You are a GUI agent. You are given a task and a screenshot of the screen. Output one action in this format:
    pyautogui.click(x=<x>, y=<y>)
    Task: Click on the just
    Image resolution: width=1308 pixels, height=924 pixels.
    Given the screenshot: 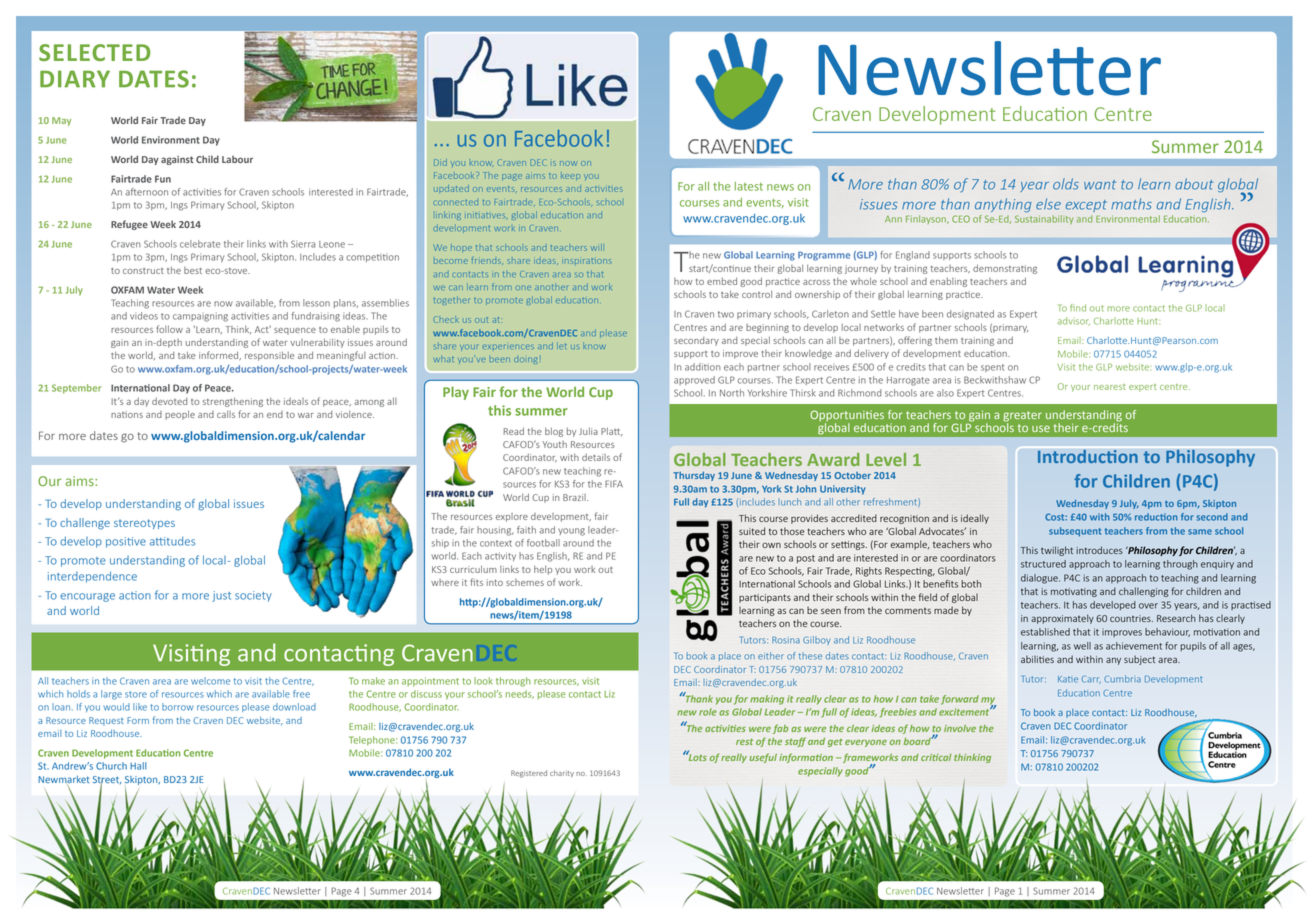 What is the action you would take?
    pyautogui.click(x=221, y=596)
